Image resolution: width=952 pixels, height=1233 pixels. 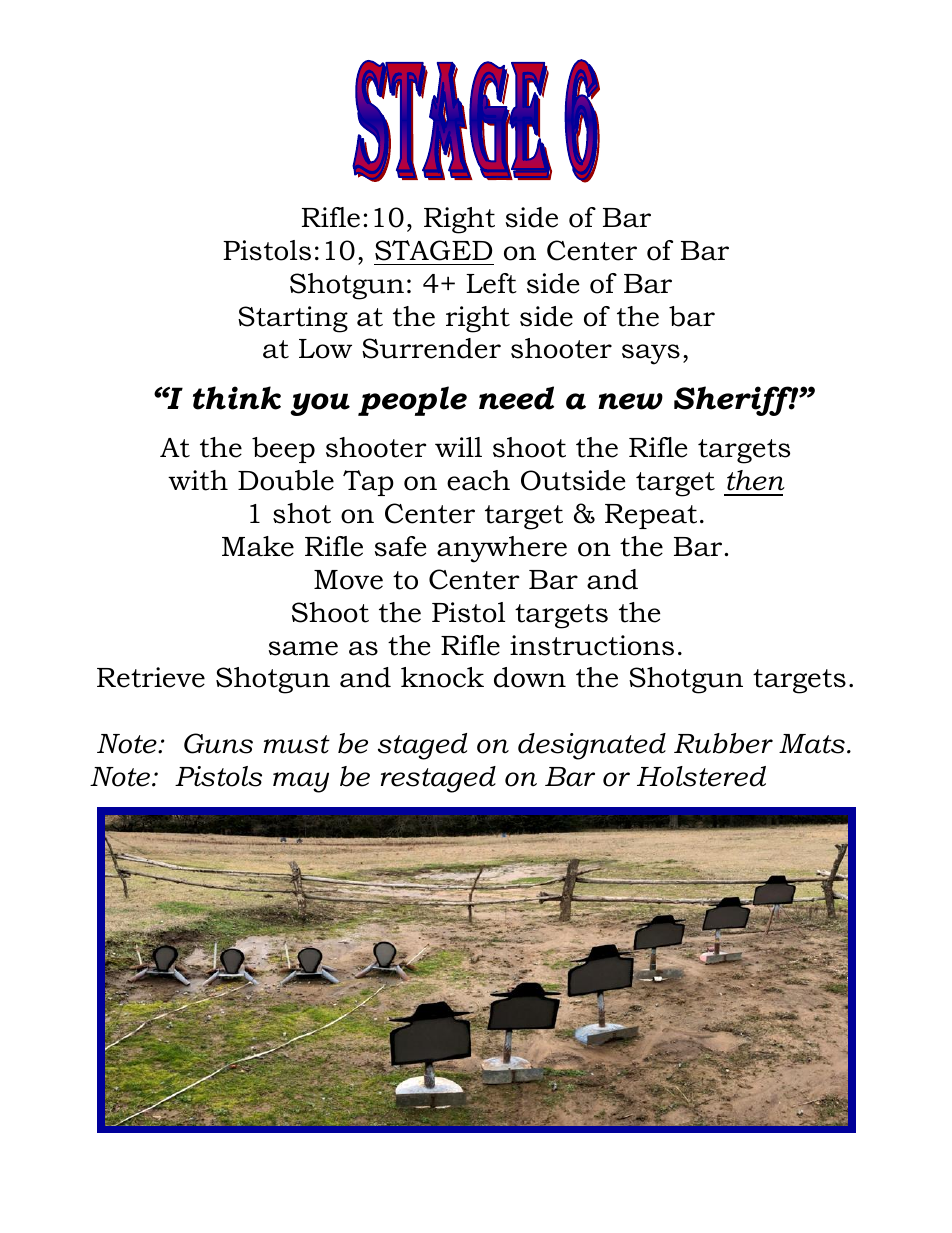 What do you see at coordinates (651, 354) in the page?
I see `says` at bounding box center [651, 354].
